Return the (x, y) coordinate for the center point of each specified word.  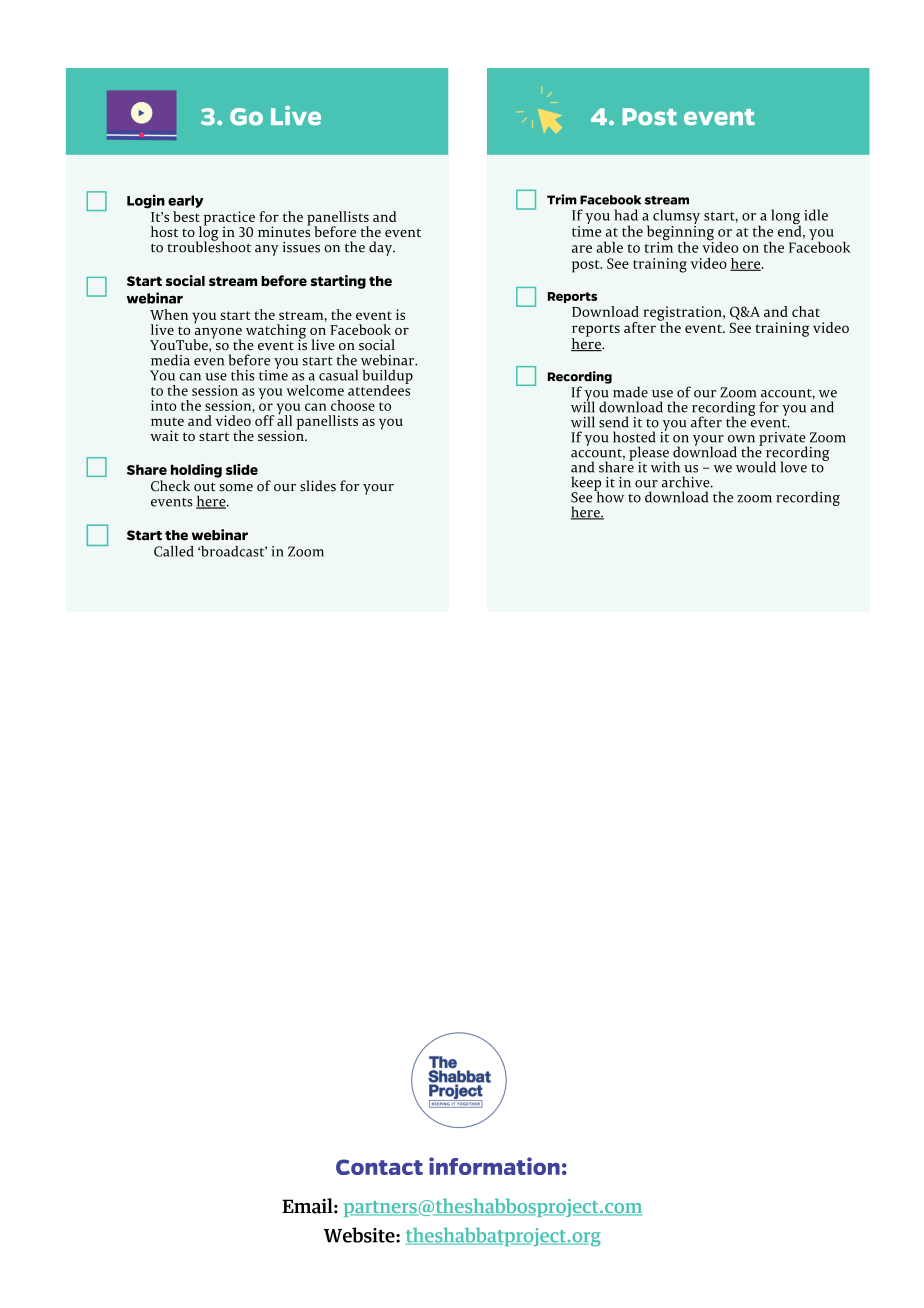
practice (229, 219)
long (786, 218)
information (494, 1166)
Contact (379, 1167)
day (382, 248)
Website (360, 1235)
